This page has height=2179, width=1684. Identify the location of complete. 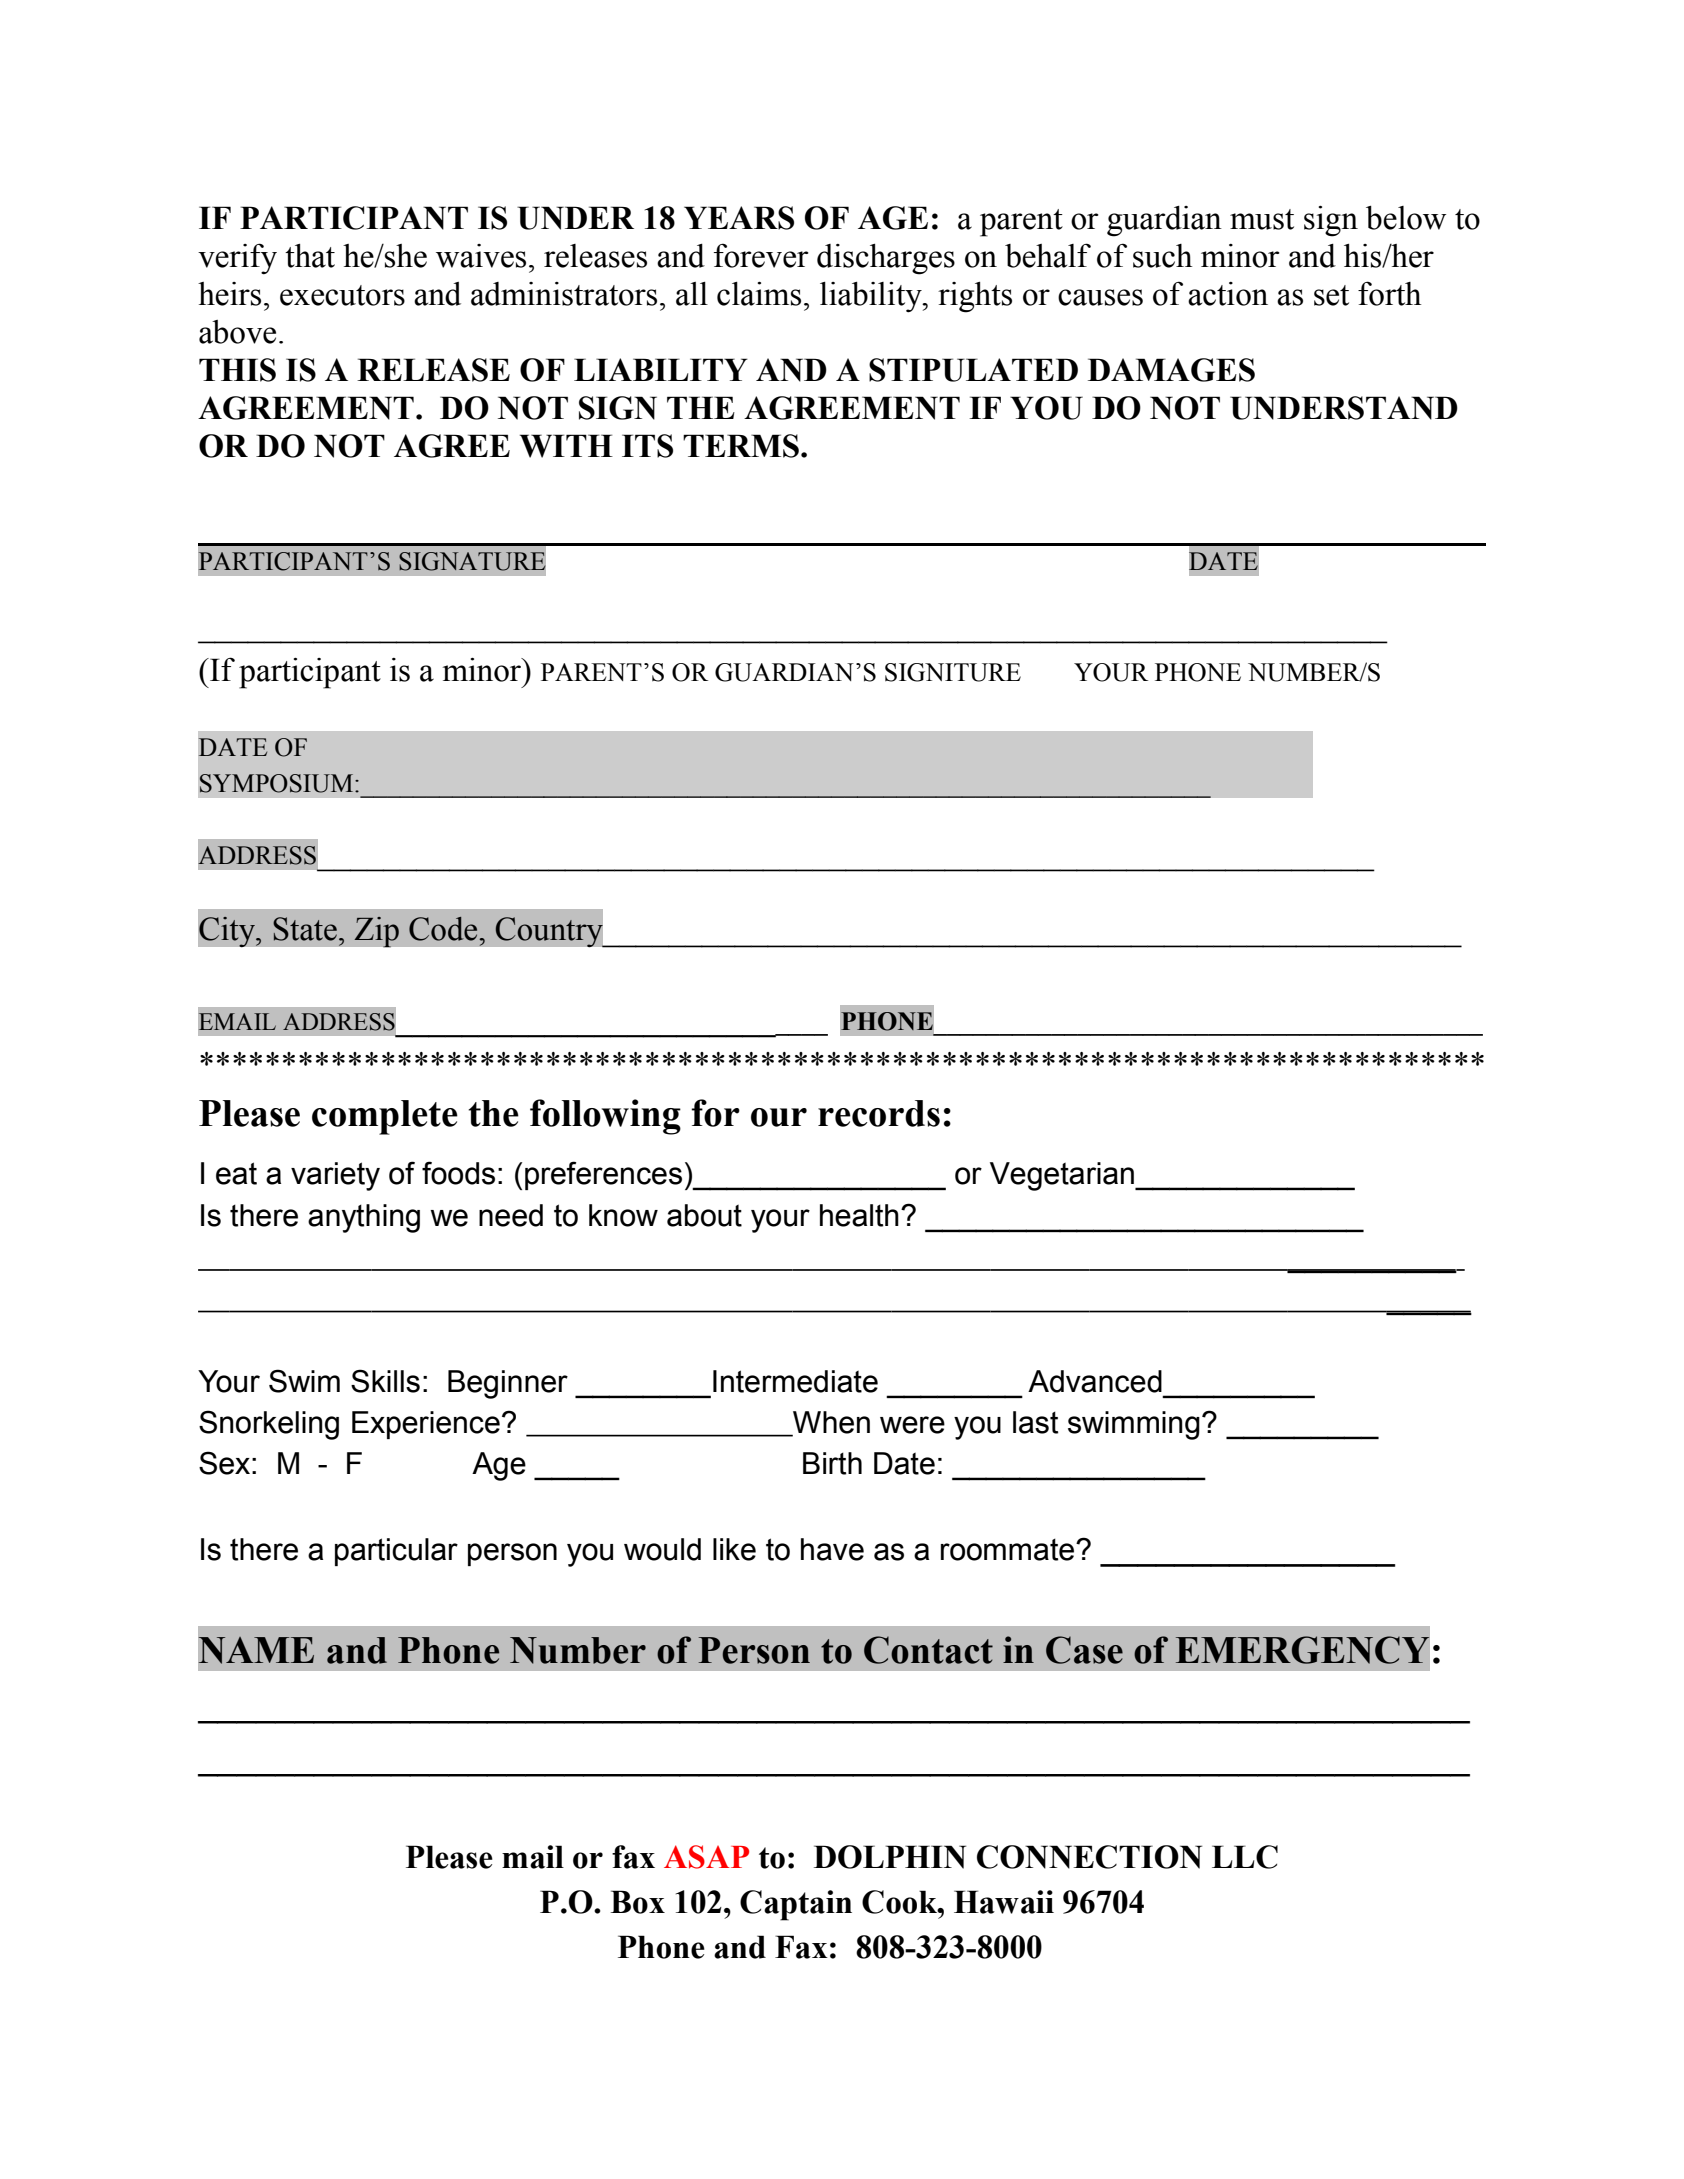
(385, 1117).
